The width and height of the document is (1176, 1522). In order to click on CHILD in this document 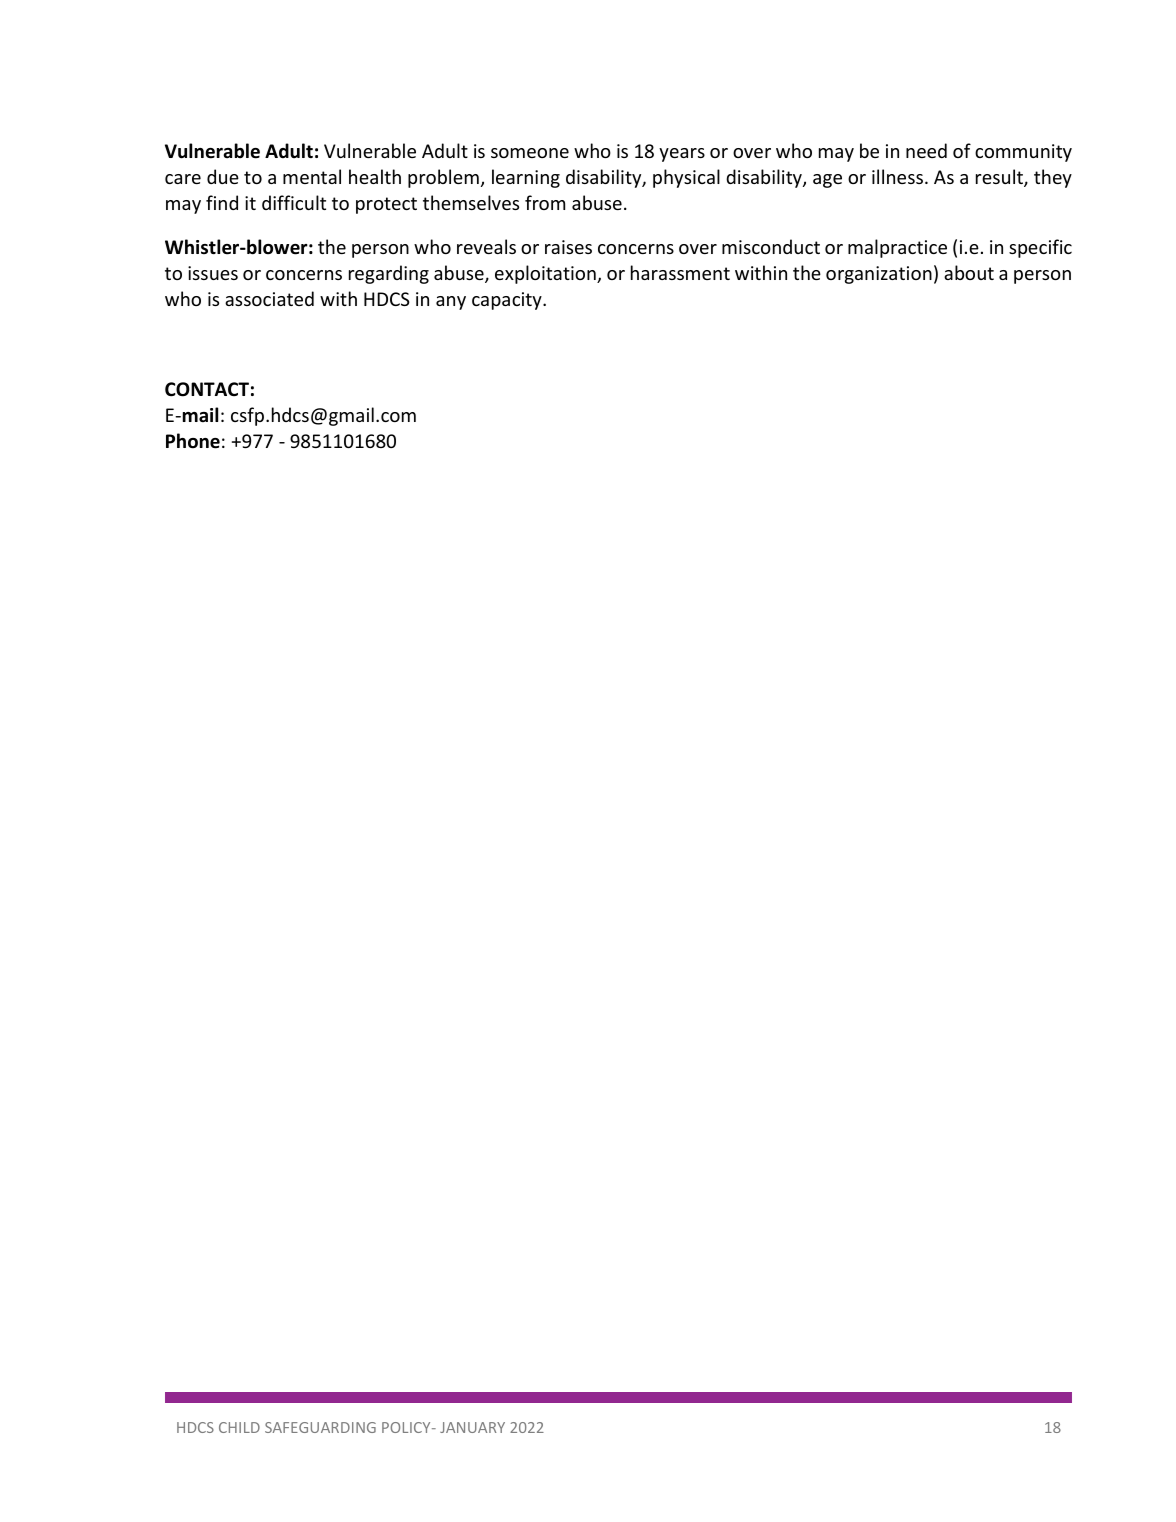, I will do `click(239, 1427)`.
